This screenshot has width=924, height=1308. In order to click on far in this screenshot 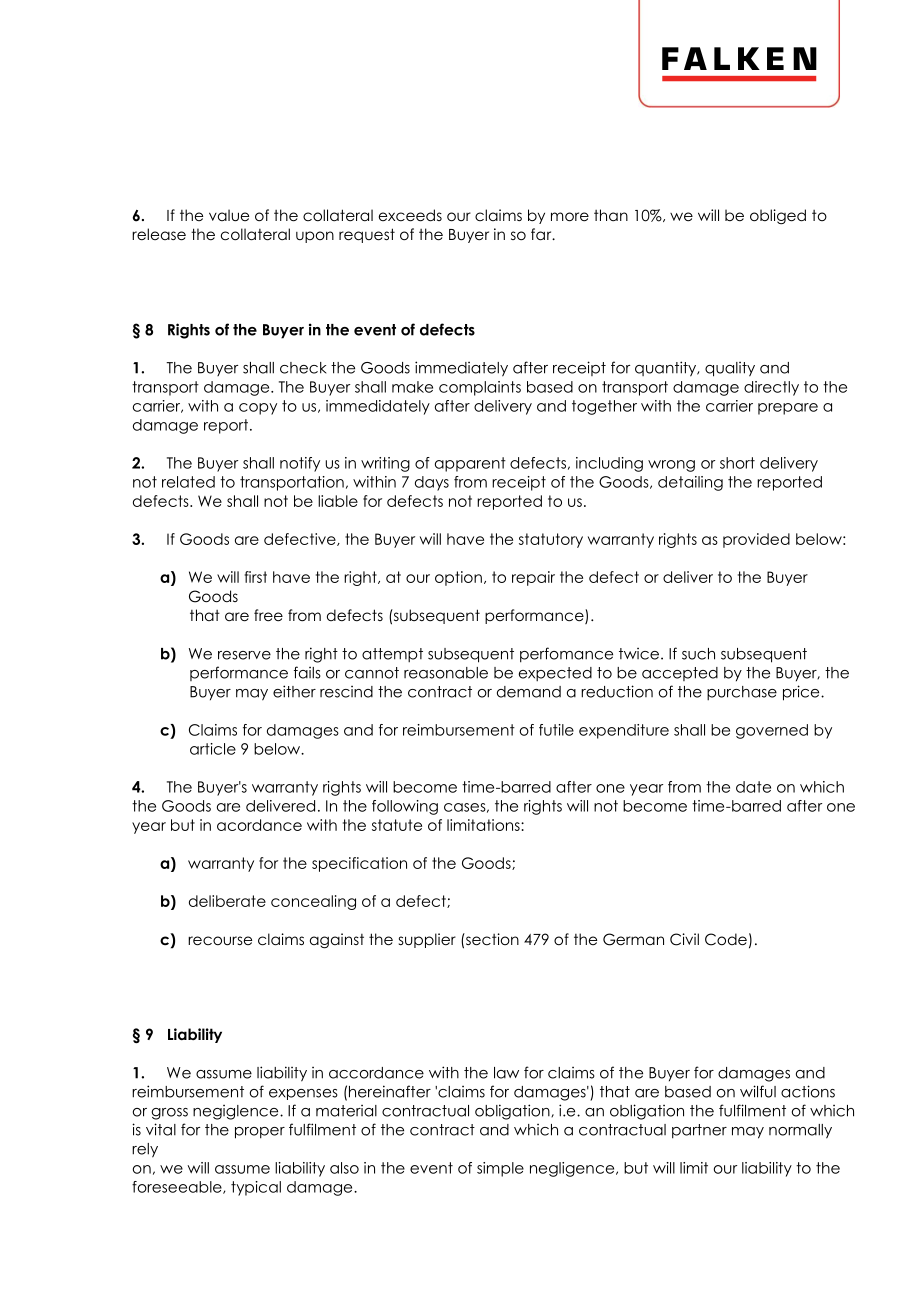, I will do `click(542, 234)`.
